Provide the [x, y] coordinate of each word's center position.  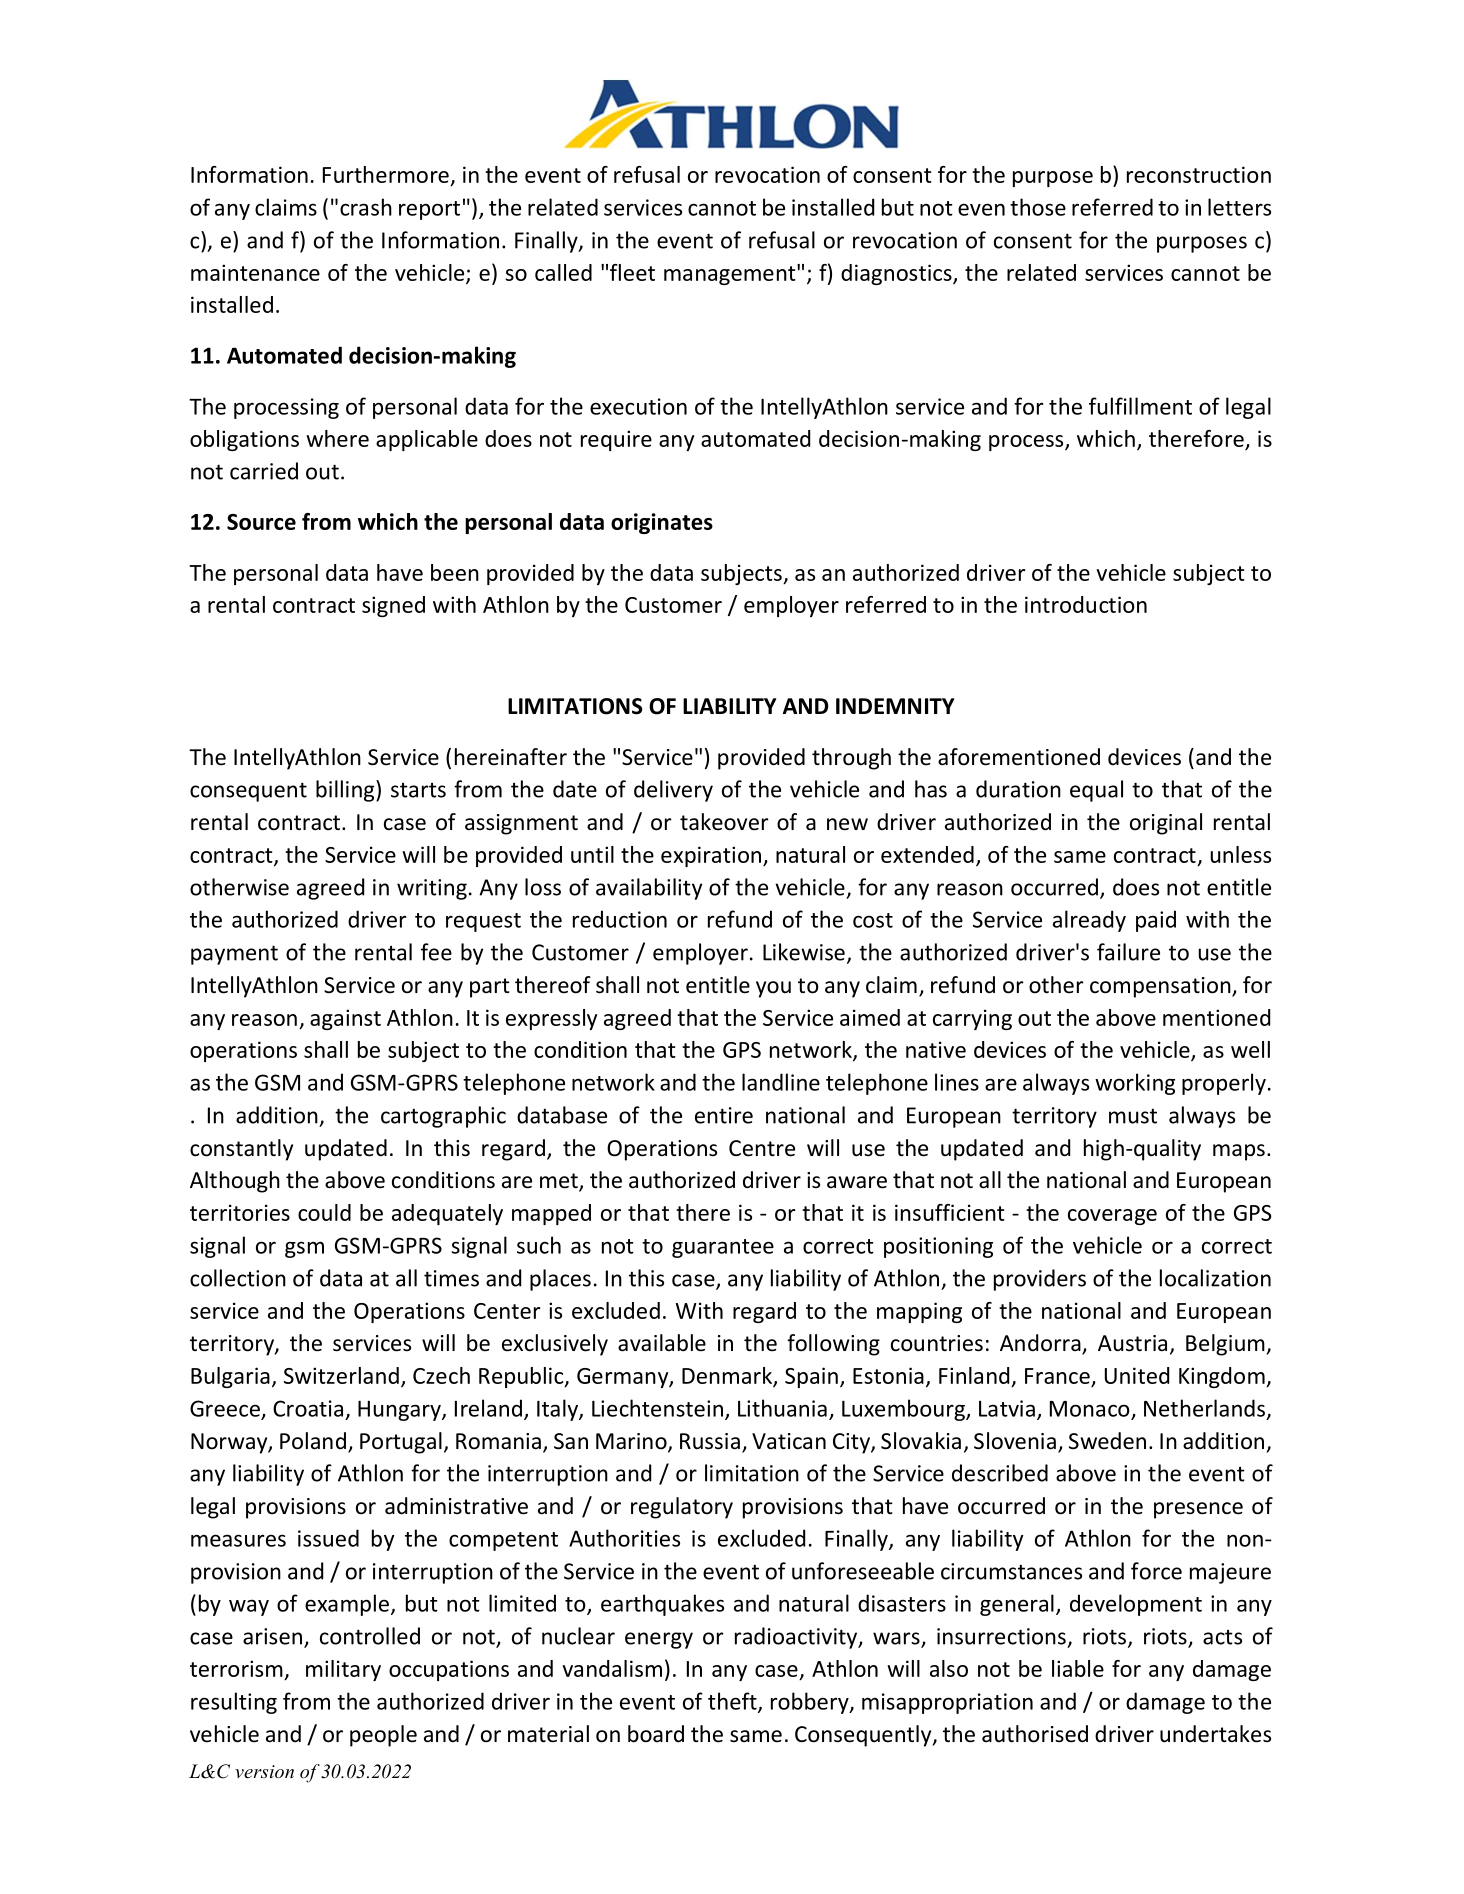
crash [366, 207]
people [383, 1736]
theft [733, 1702]
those [1038, 207]
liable [1078, 1668]
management [731, 274]
